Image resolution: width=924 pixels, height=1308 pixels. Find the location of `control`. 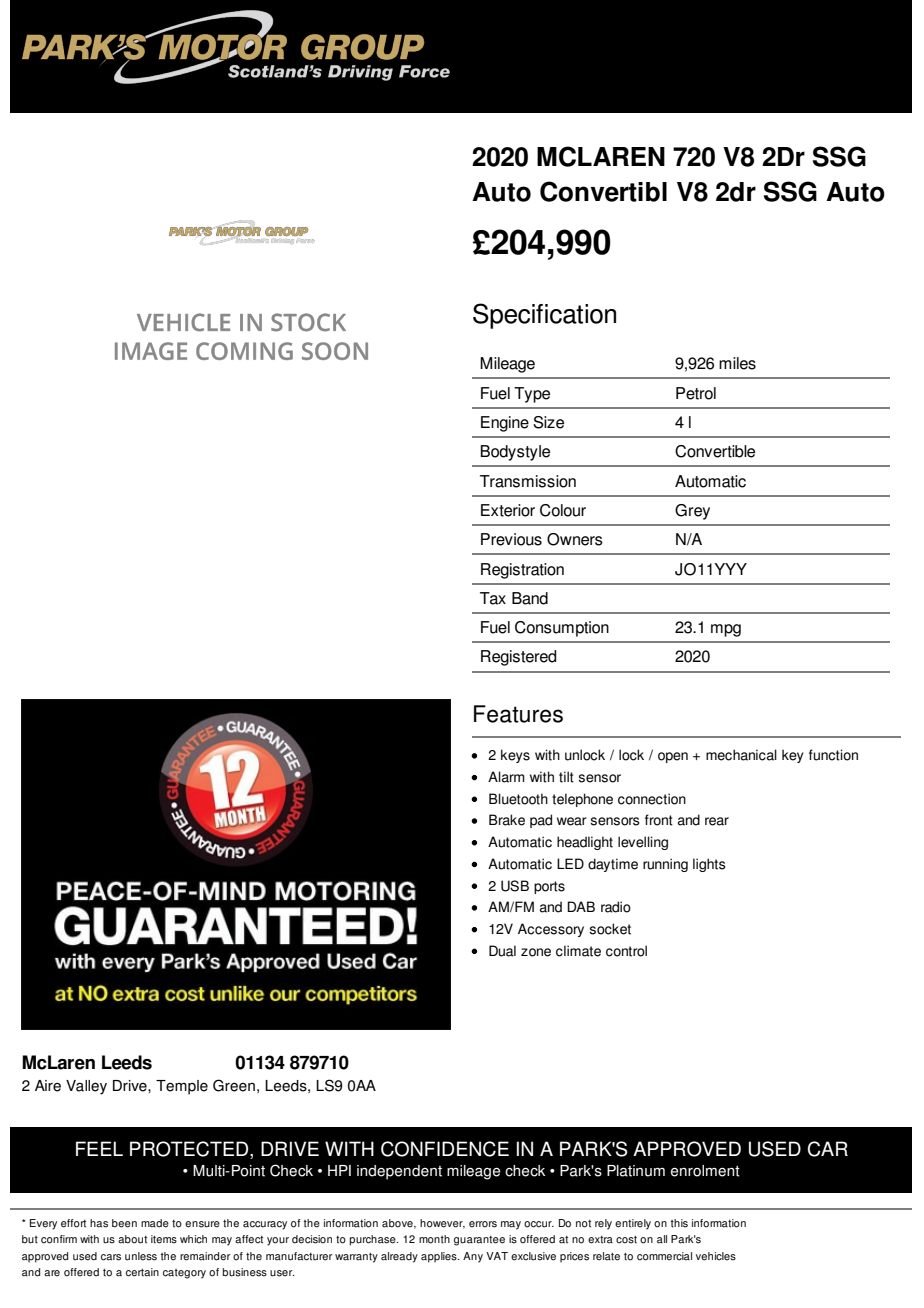

control is located at coordinates (626, 951).
